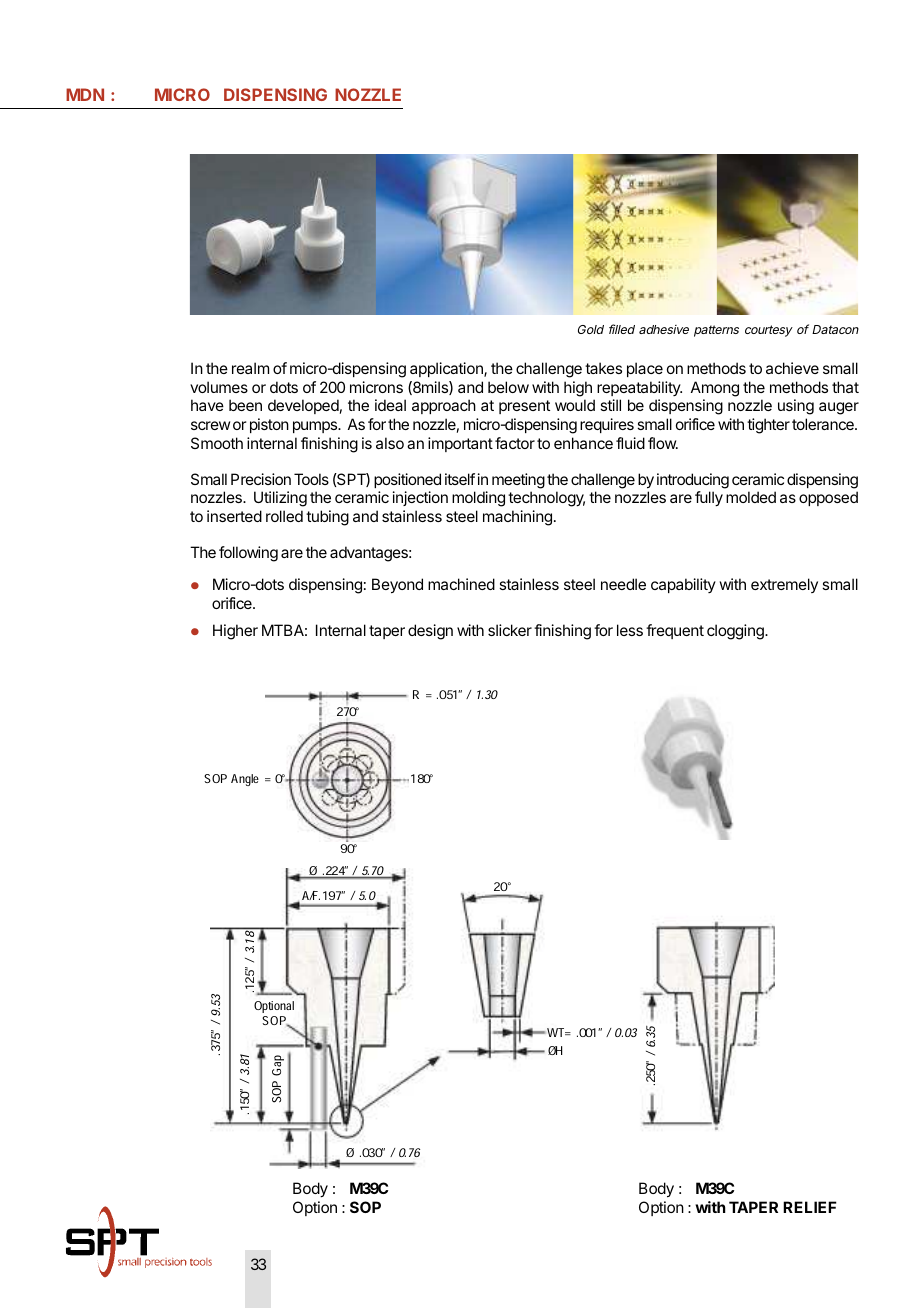  Describe the element at coordinates (444, 406) in the screenshot. I see `approach` at that location.
